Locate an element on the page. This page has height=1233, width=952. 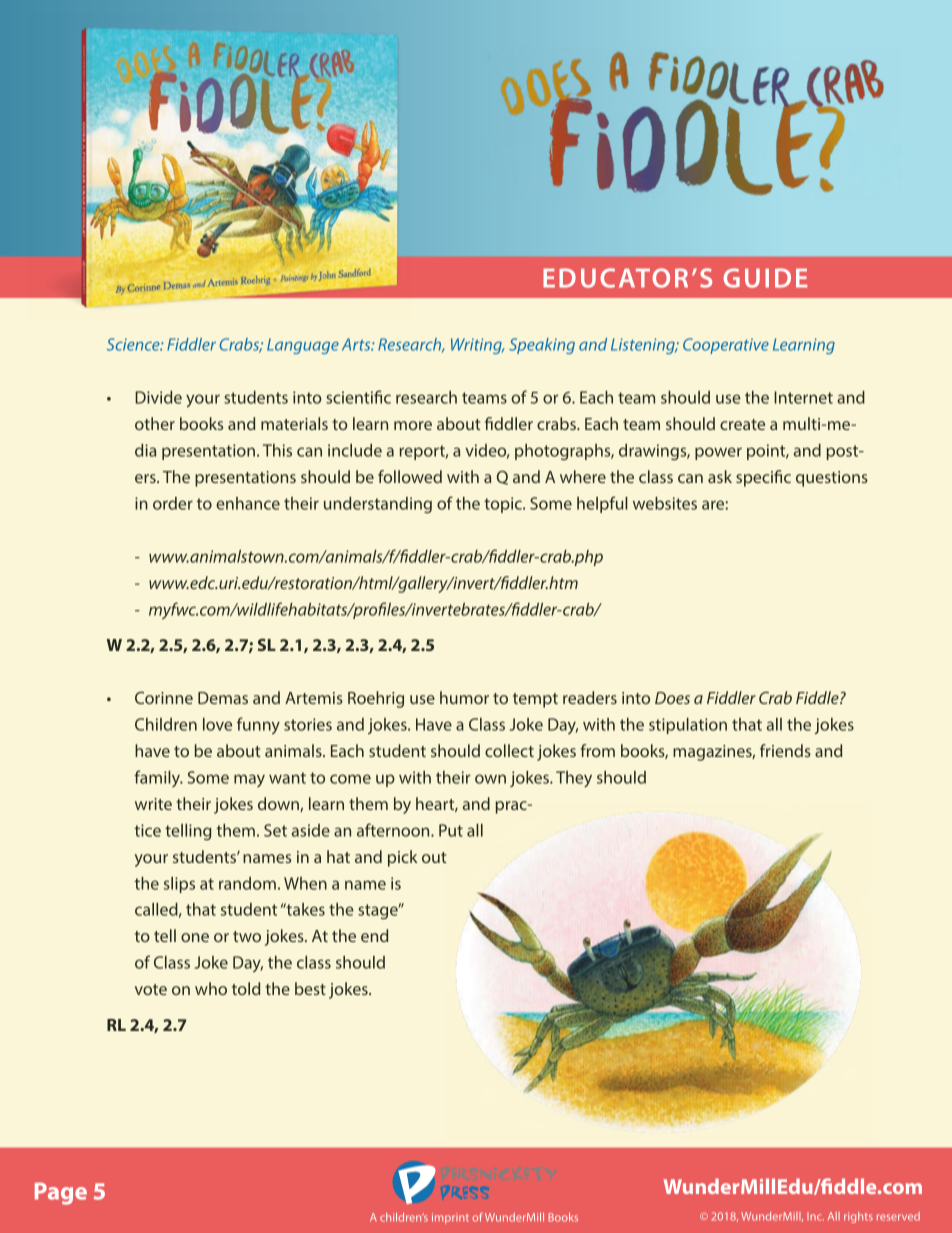
imprint is located at coordinates (450, 1218).
